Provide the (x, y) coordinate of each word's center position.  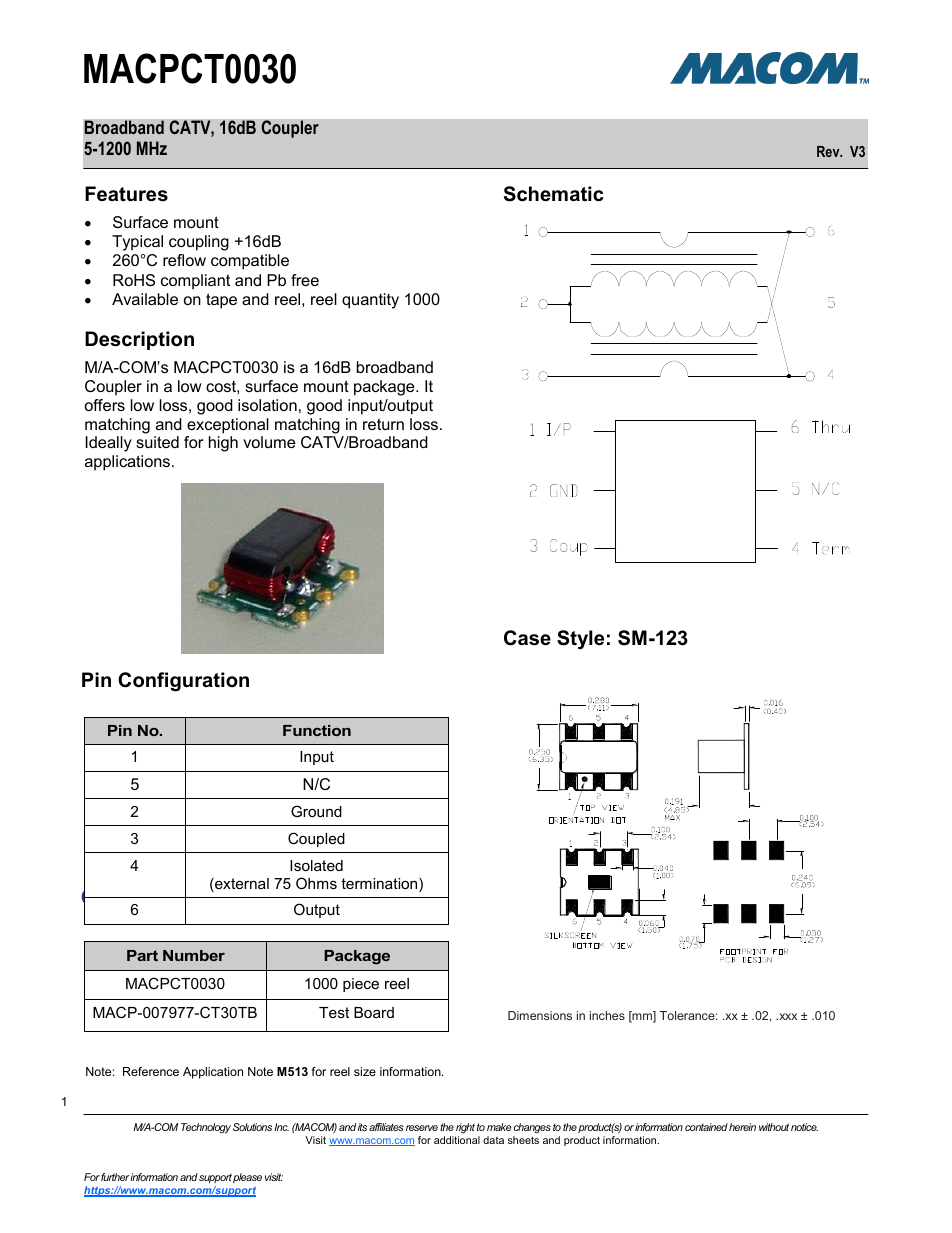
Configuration (183, 682)
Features (126, 194)
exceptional (228, 426)
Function (317, 730)
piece (361, 985)
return (383, 424)
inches (607, 1015)
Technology (206, 1128)
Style (580, 640)
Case (527, 638)
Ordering (124, 900)
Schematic (554, 194)
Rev (829, 151)
